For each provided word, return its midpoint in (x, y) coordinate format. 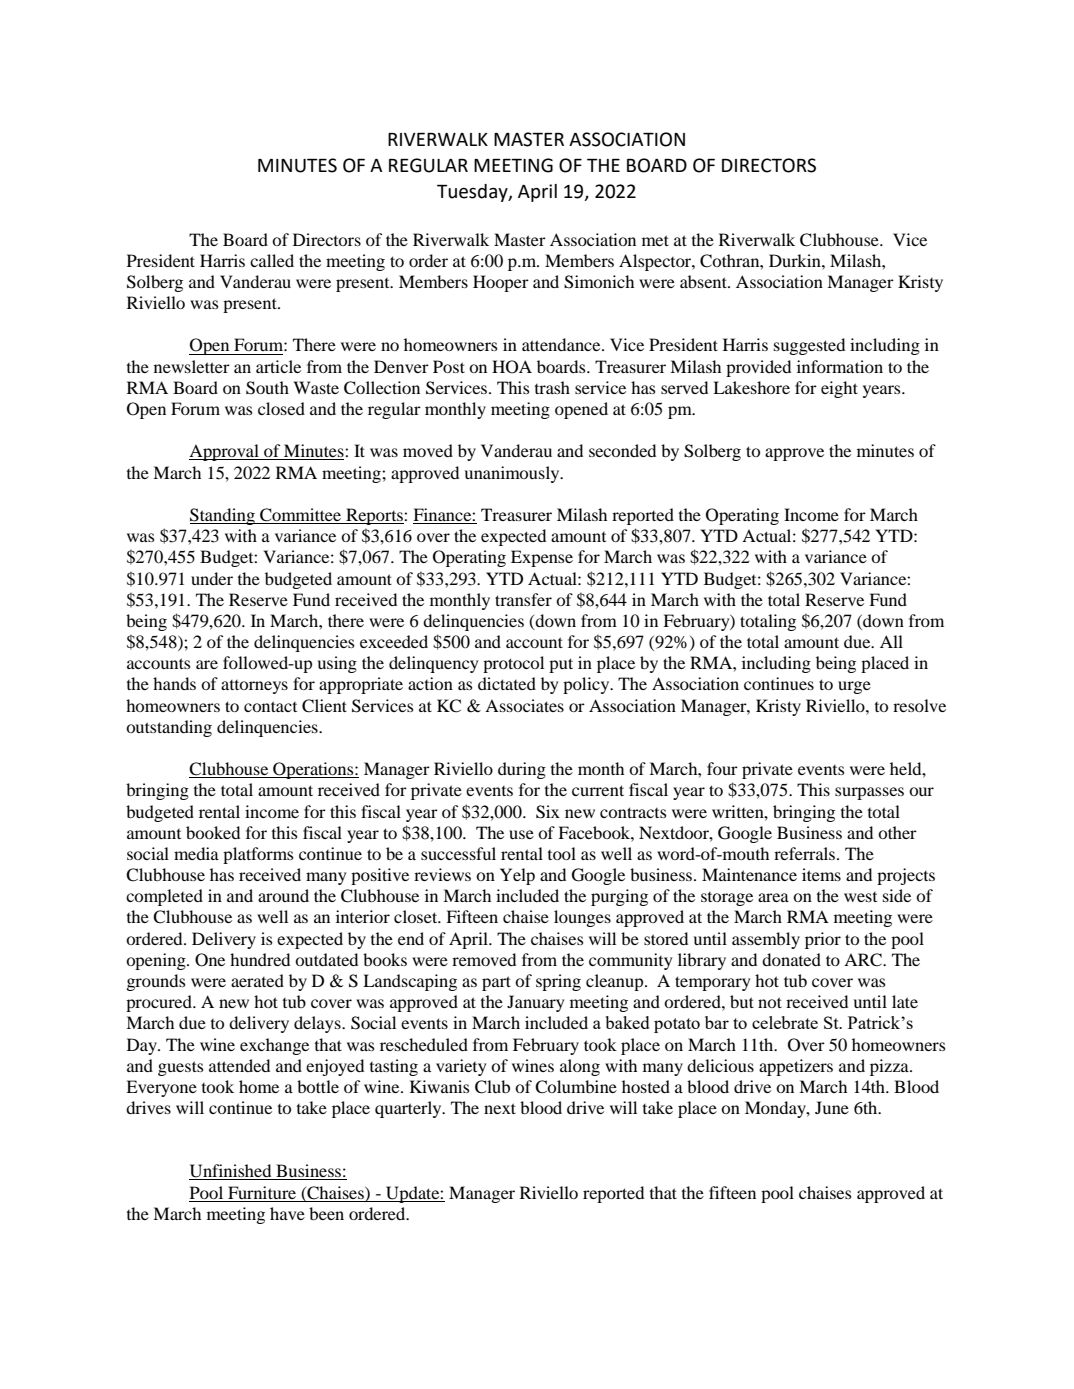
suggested (809, 346)
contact (270, 706)
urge (854, 687)
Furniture (262, 1192)
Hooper (501, 283)
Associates (524, 705)
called (272, 260)
